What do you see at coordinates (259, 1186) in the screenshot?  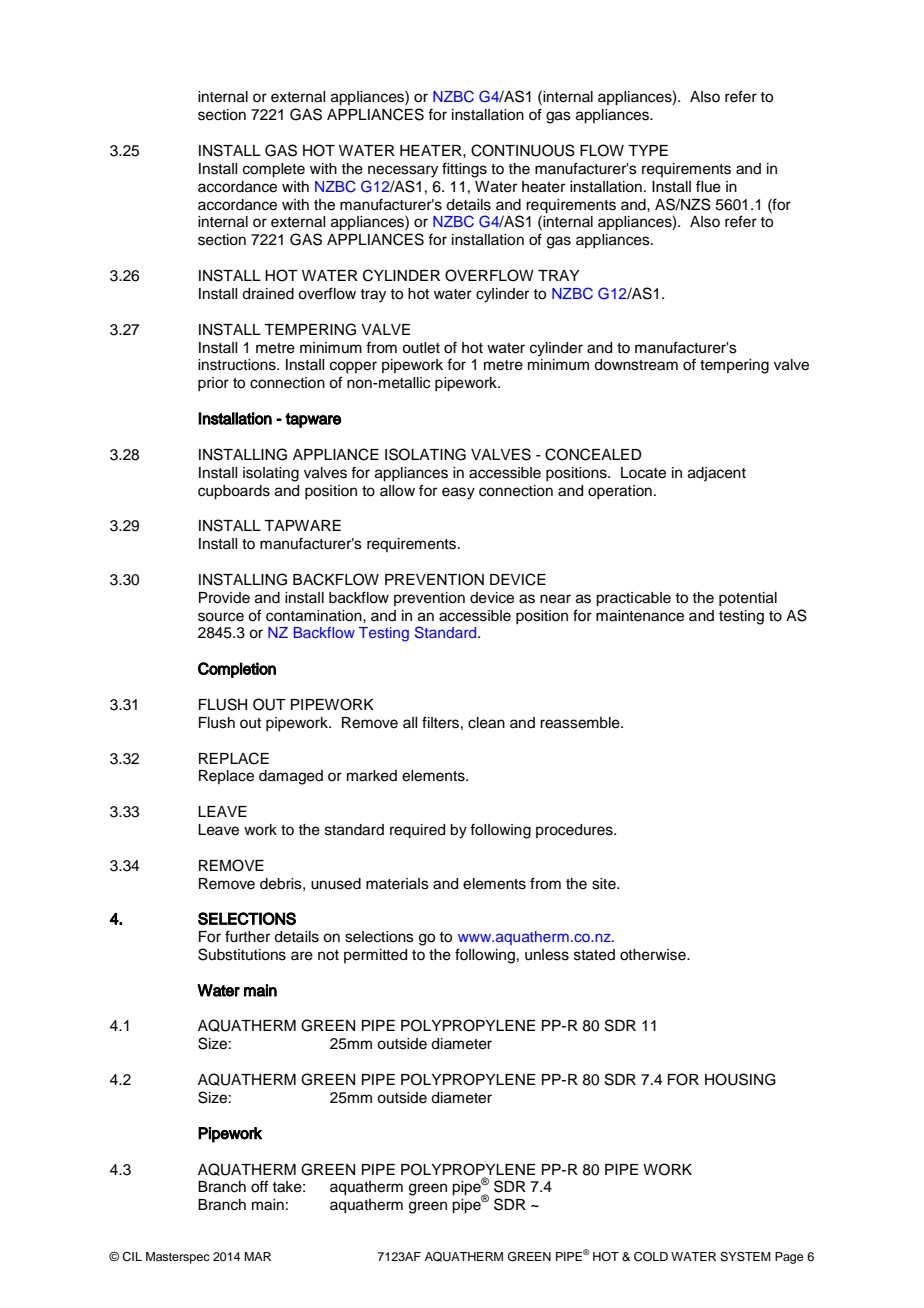 I see `off` at bounding box center [259, 1186].
